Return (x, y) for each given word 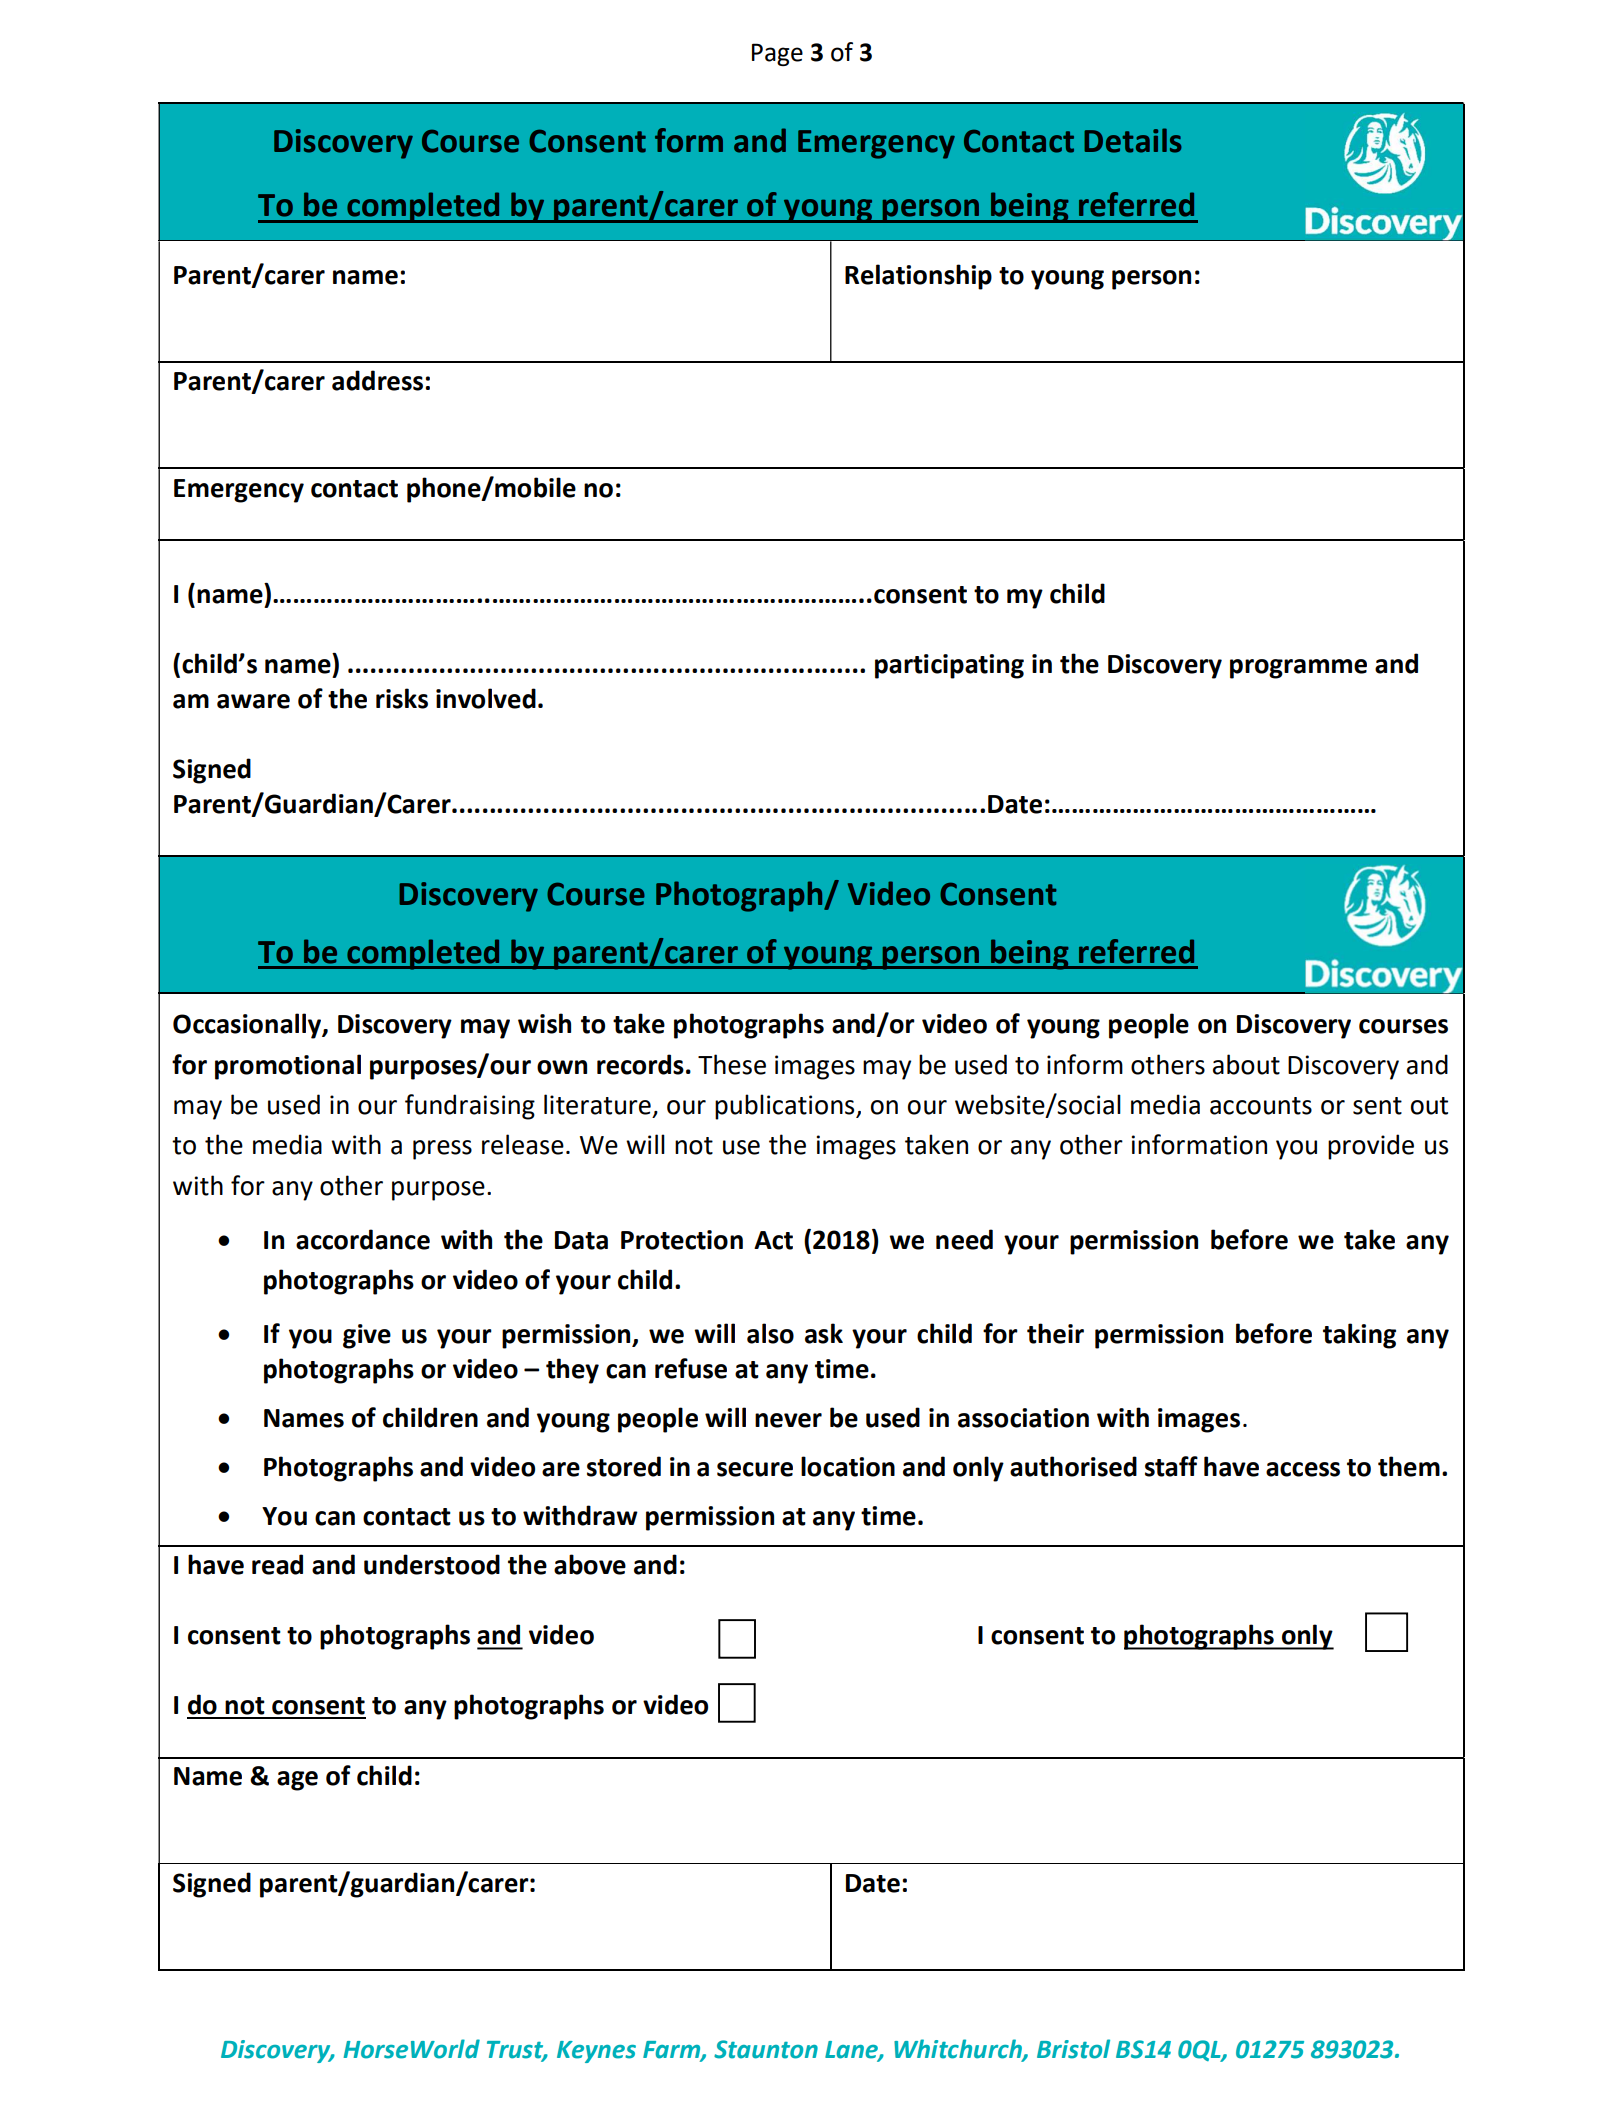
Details (1132, 140)
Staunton (766, 2049)
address (377, 380)
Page (777, 54)
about (1246, 1064)
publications (786, 1107)
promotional (288, 1067)
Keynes (596, 2052)
